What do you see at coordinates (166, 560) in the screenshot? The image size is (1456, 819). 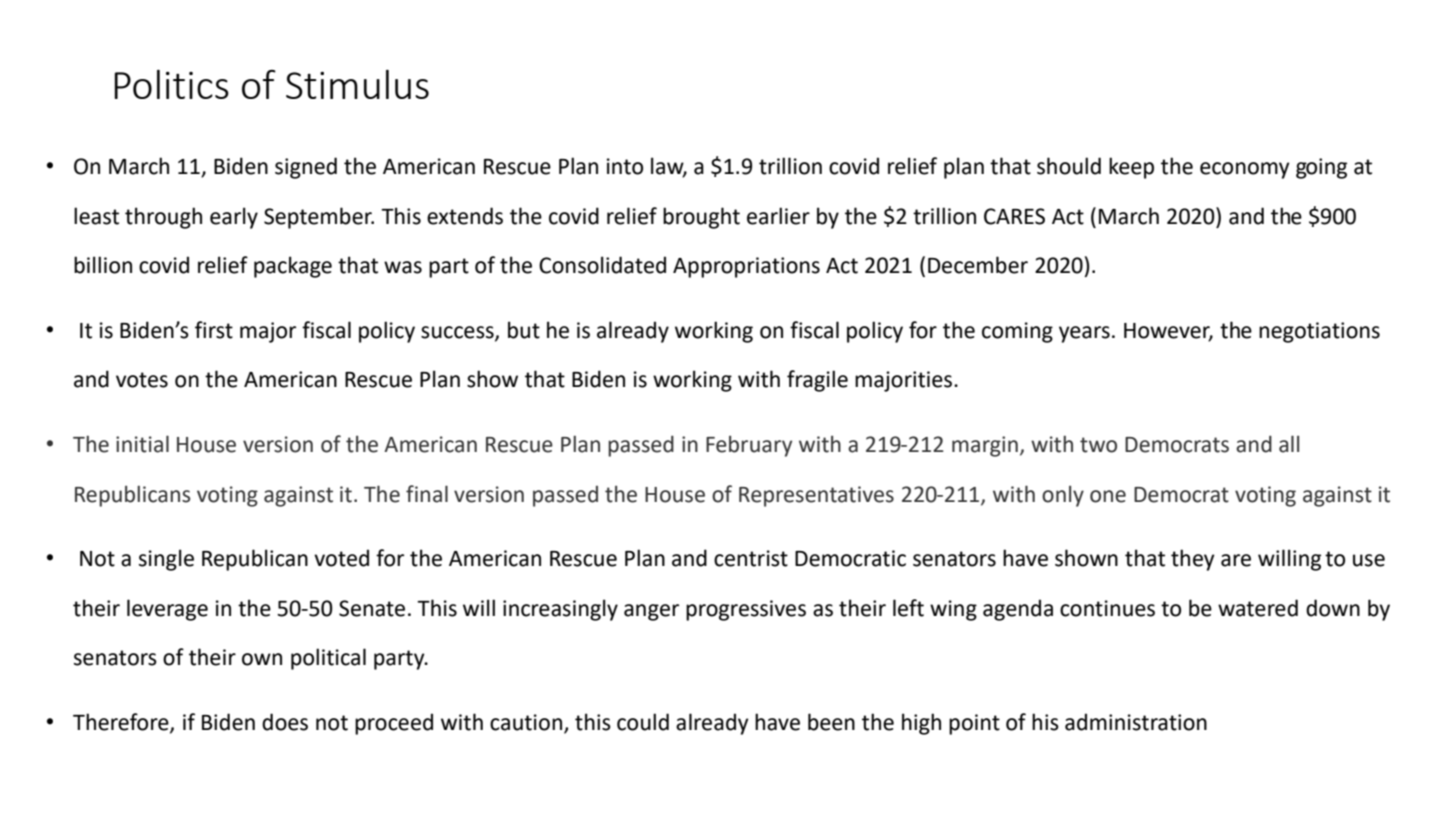 I see `single` at bounding box center [166, 560].
